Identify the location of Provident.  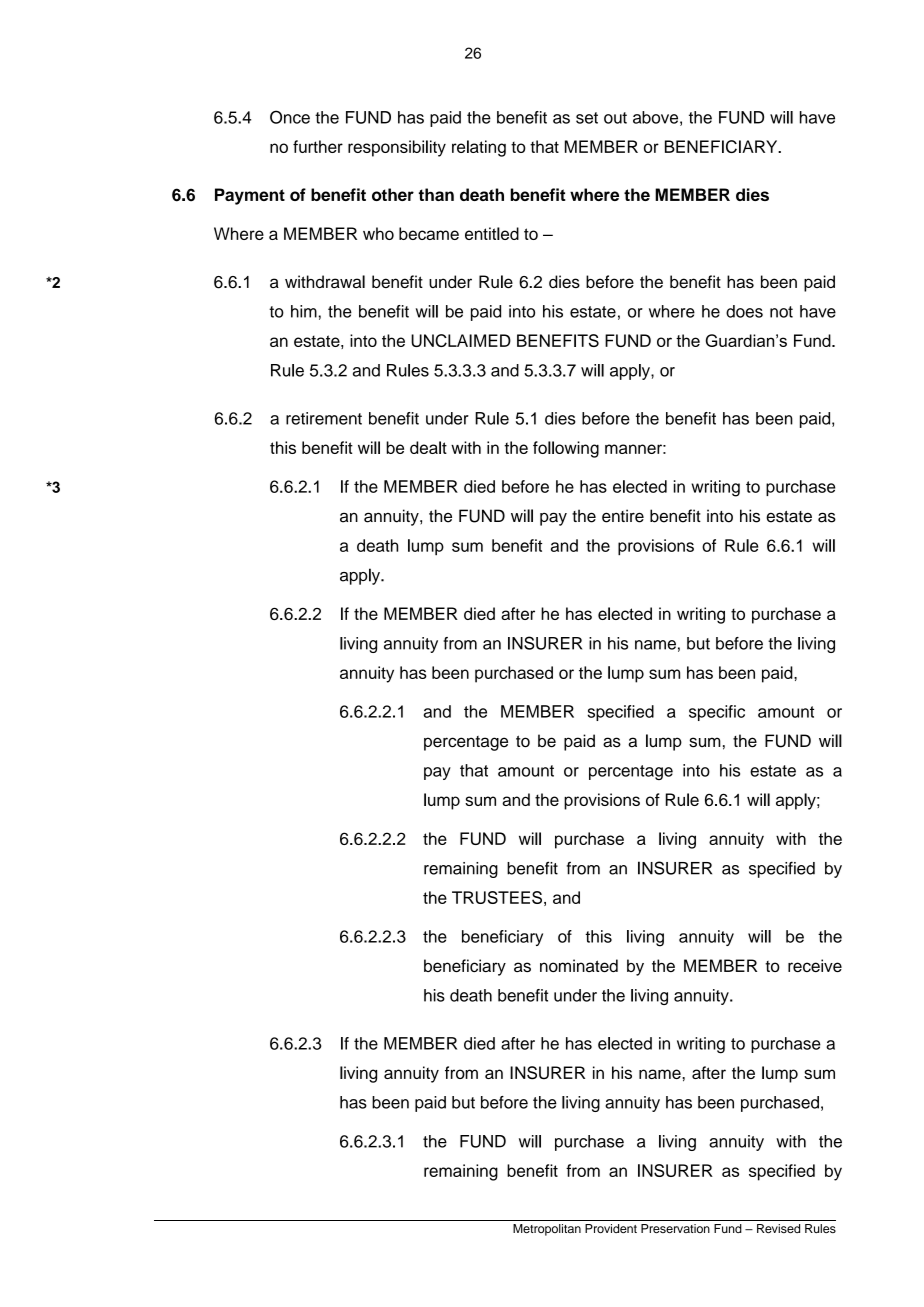
(611, 1228).
